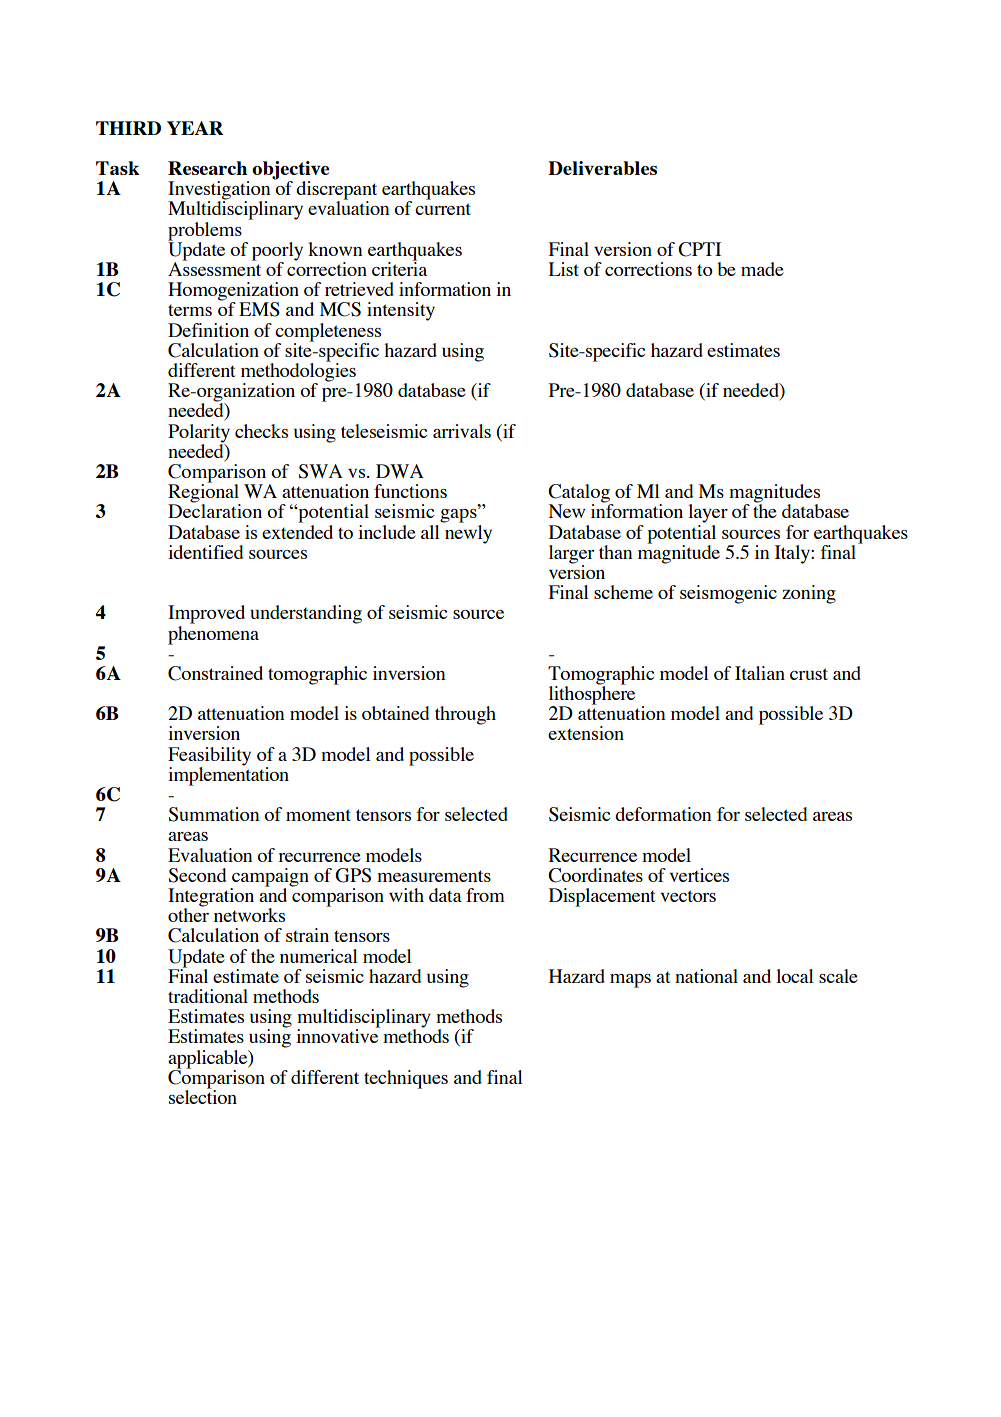 The height and width of the screenshot is (1417, 1001). What do you see at coordinates (795, 976) in the screenshot?
I see `local` at bounding box center [795, 976].
